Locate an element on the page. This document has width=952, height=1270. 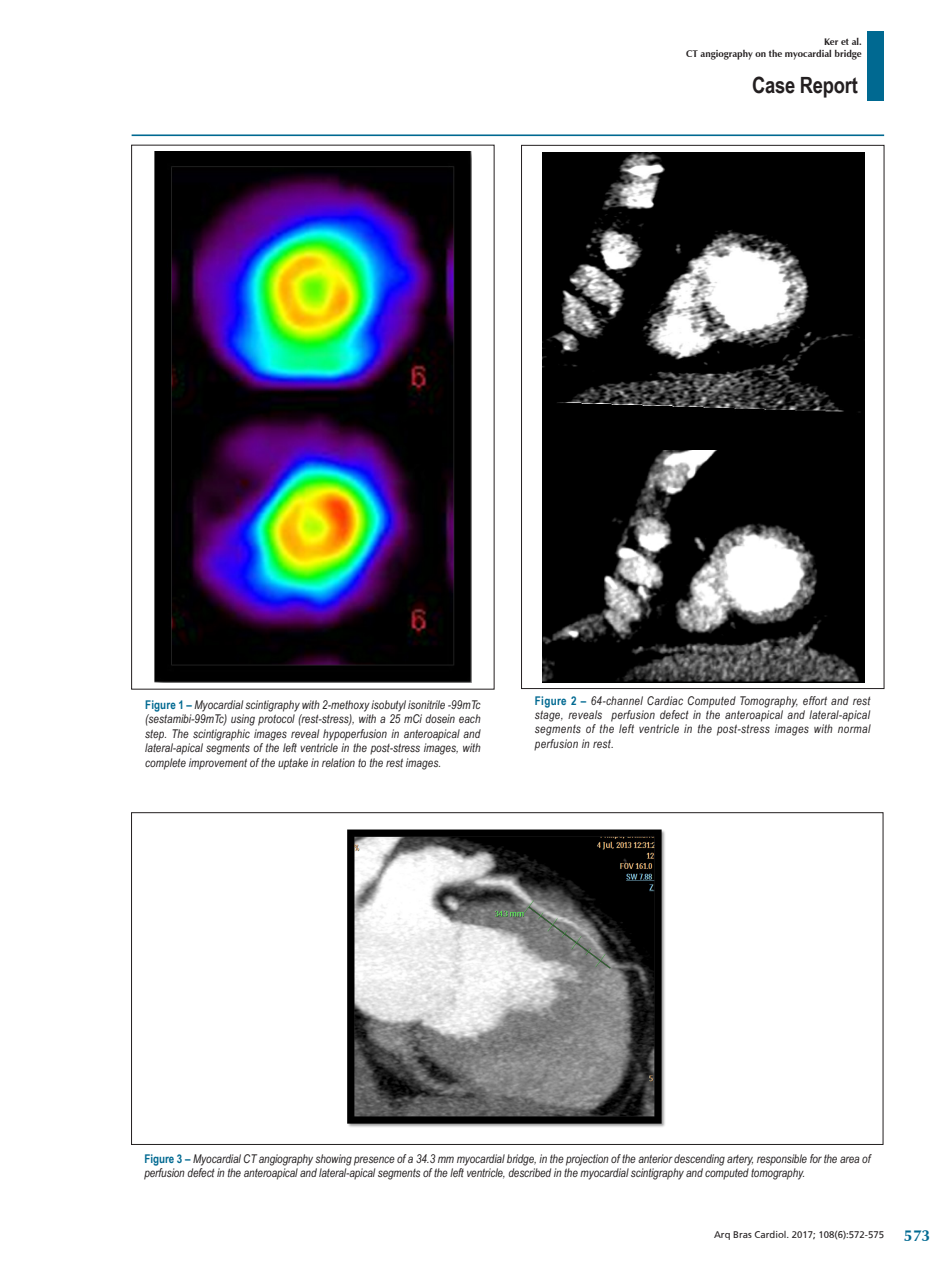
protocol is located at coordinates (276, 720).
